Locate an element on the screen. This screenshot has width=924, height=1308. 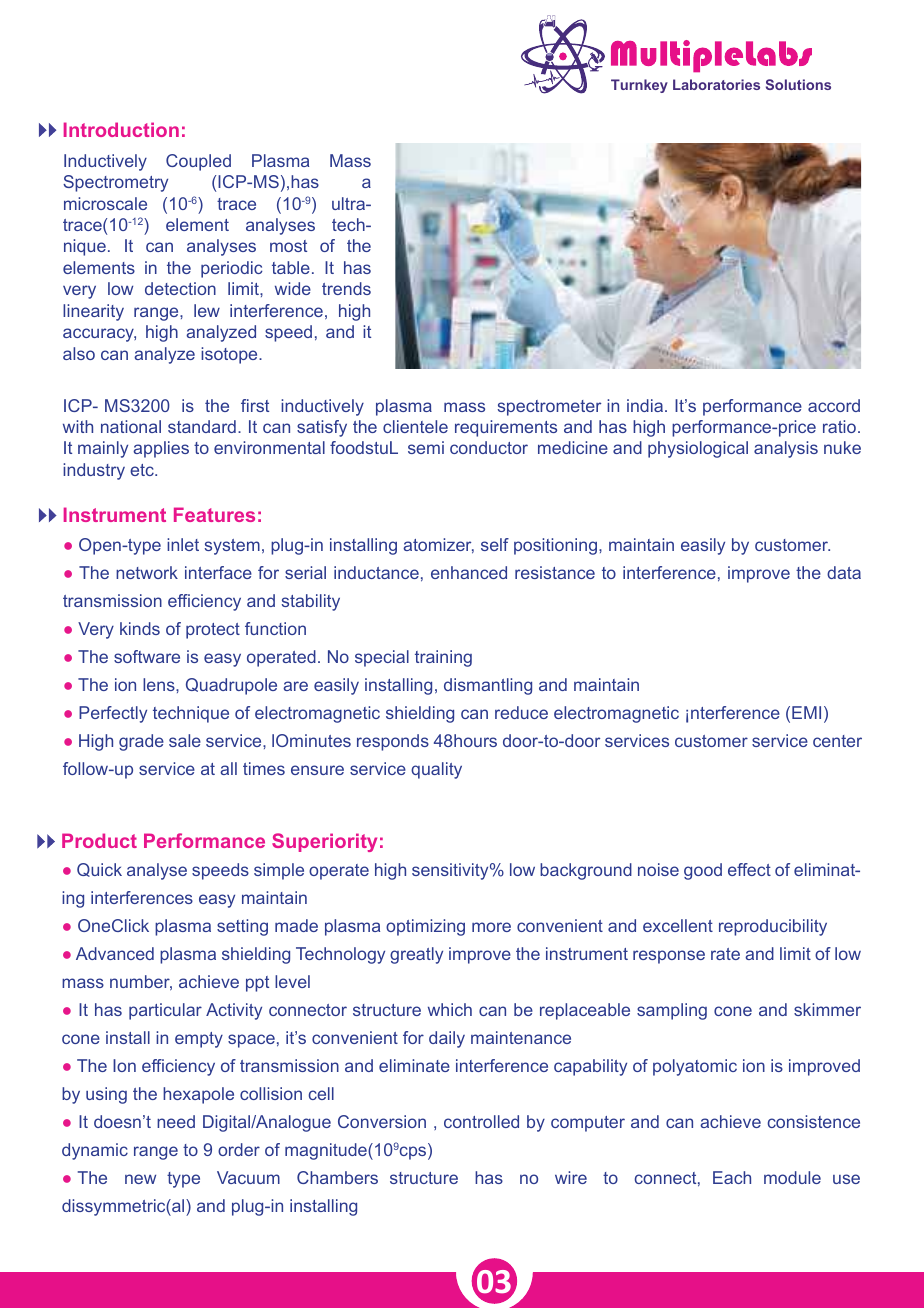
more is located at coordinates (491, 927).
